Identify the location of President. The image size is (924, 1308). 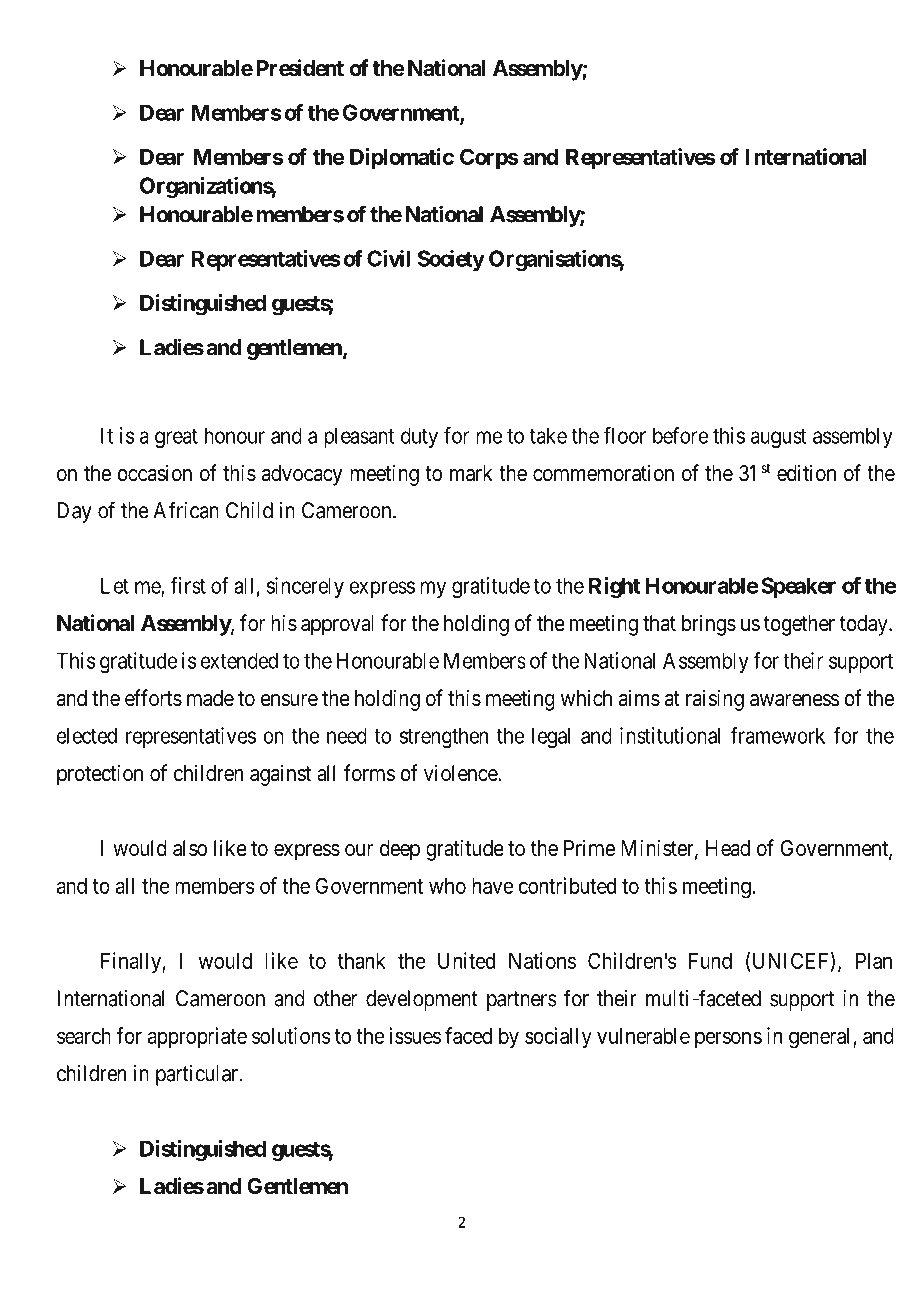
(300, 68).
